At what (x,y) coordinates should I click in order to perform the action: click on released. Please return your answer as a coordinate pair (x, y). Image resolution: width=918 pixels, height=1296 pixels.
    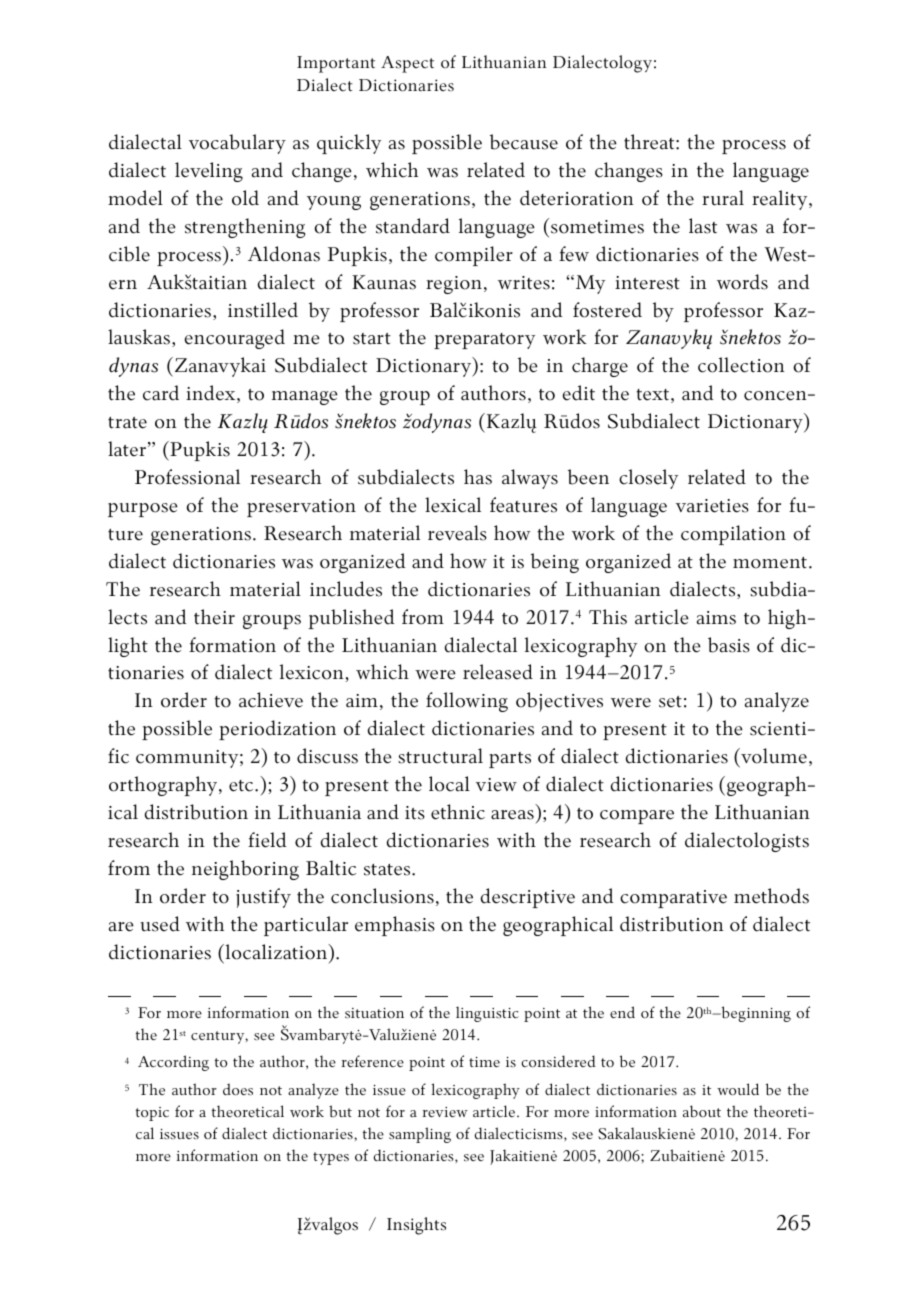
    Looking at the image, I should click on (498, 672).
